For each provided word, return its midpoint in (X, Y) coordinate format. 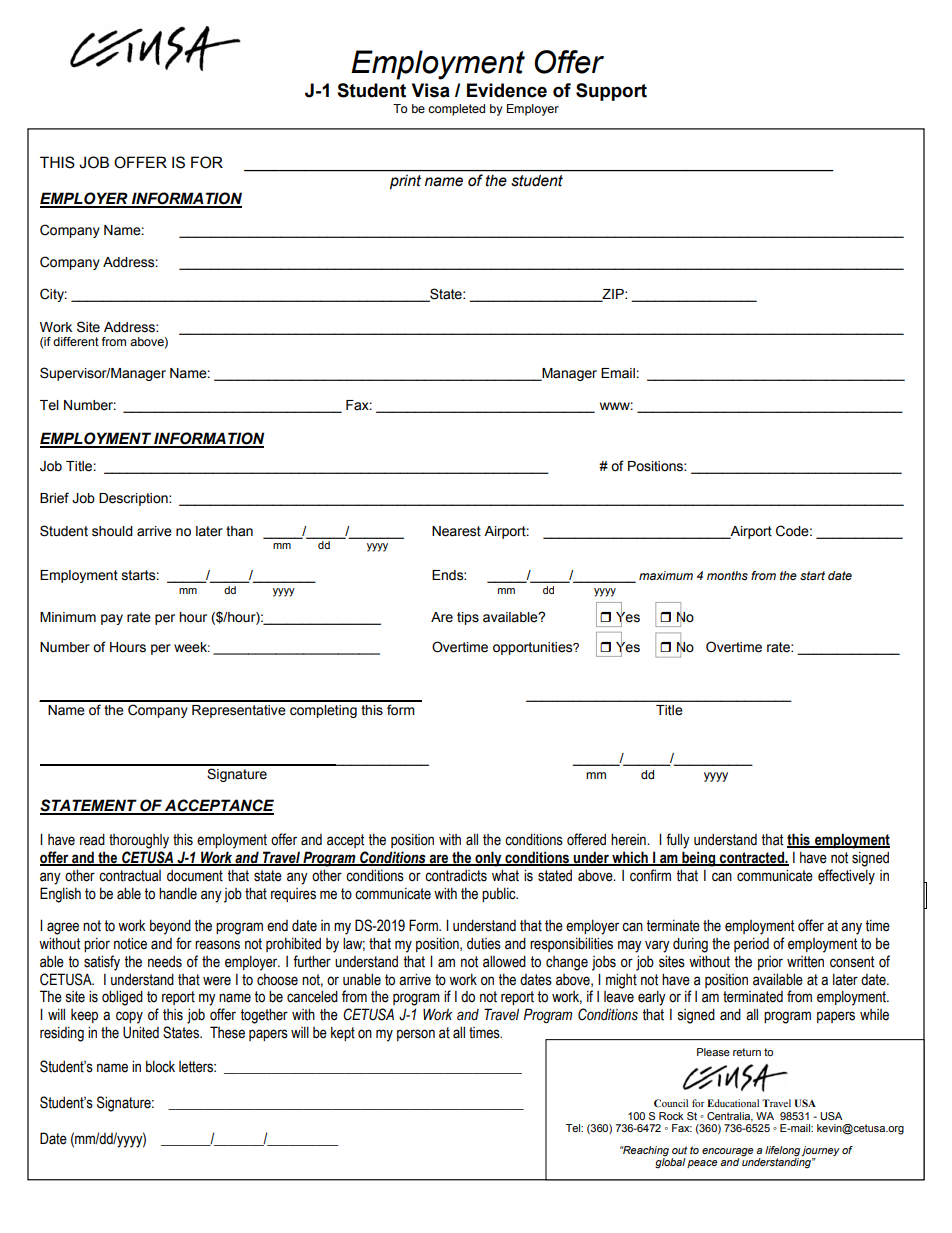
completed (456, 110)
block (160, 1066)
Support (611, 92)
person (416, 1035)
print (405, 181)
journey (820, 1152)
